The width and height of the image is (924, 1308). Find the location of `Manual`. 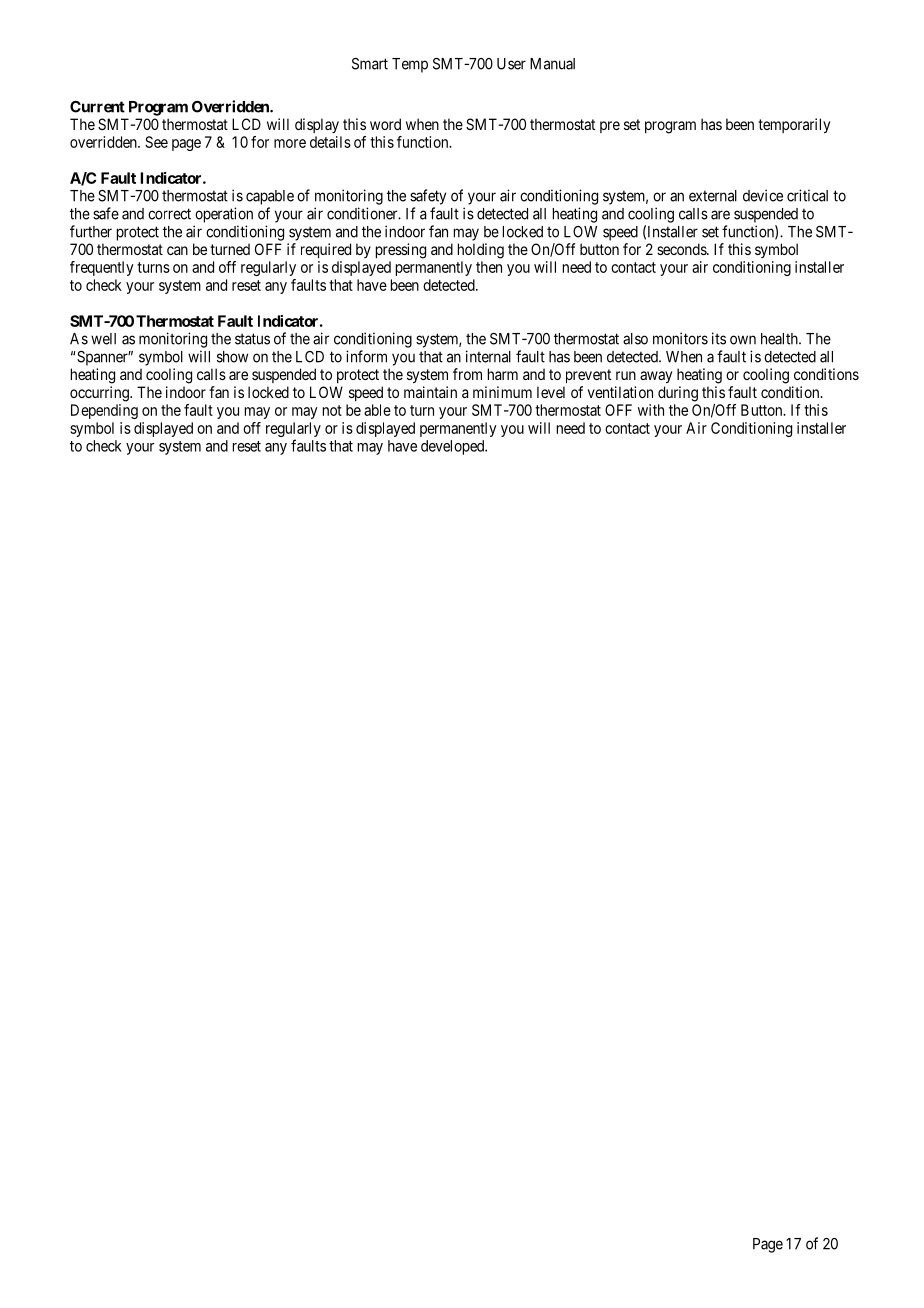

Manual is located at coordinates (552, 64).
